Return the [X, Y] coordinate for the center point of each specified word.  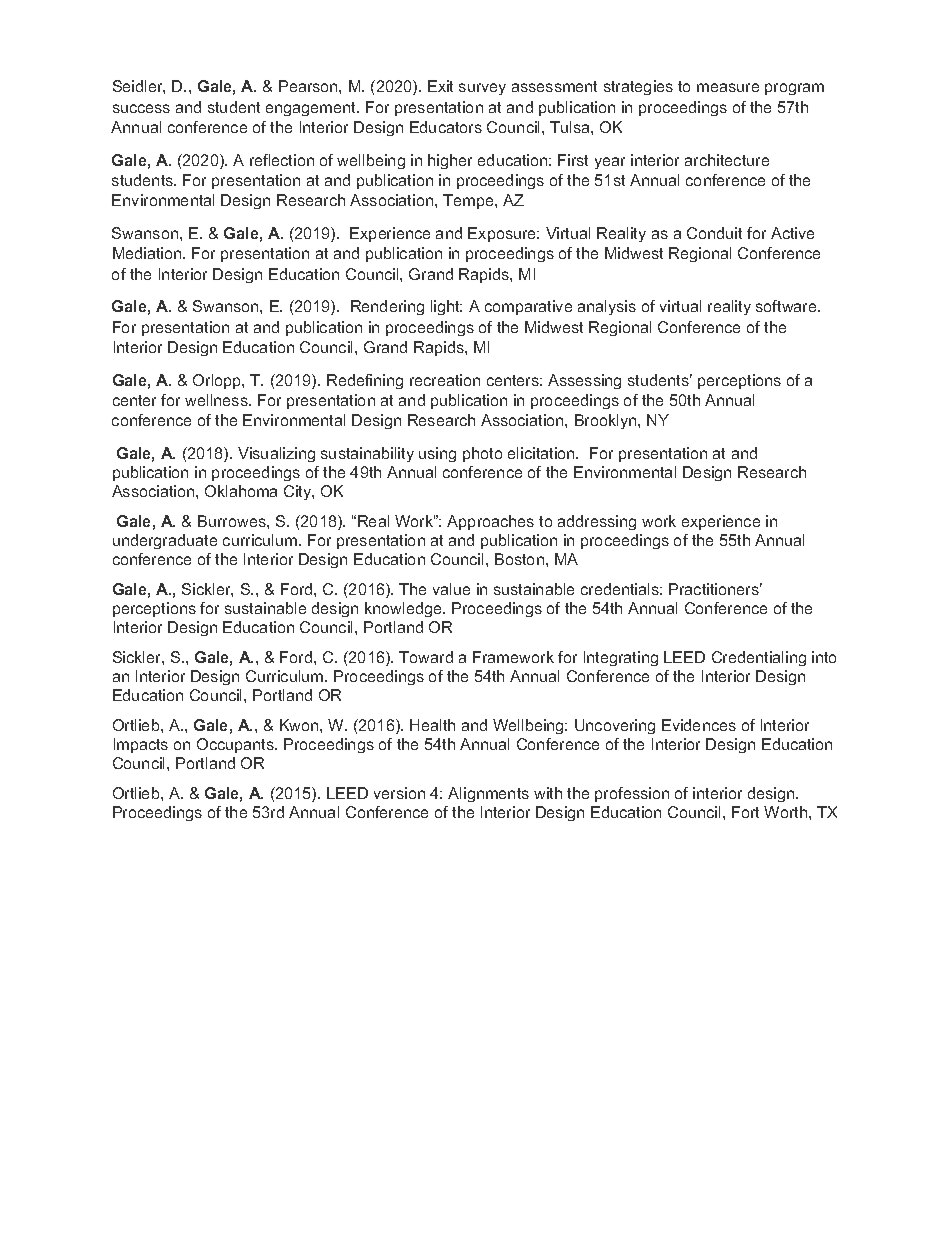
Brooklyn [607, 421]
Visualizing [276, 454]
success [141, 108]
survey [482, 89]
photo [482, 454]
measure [728, 87]
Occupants [236, 745]
